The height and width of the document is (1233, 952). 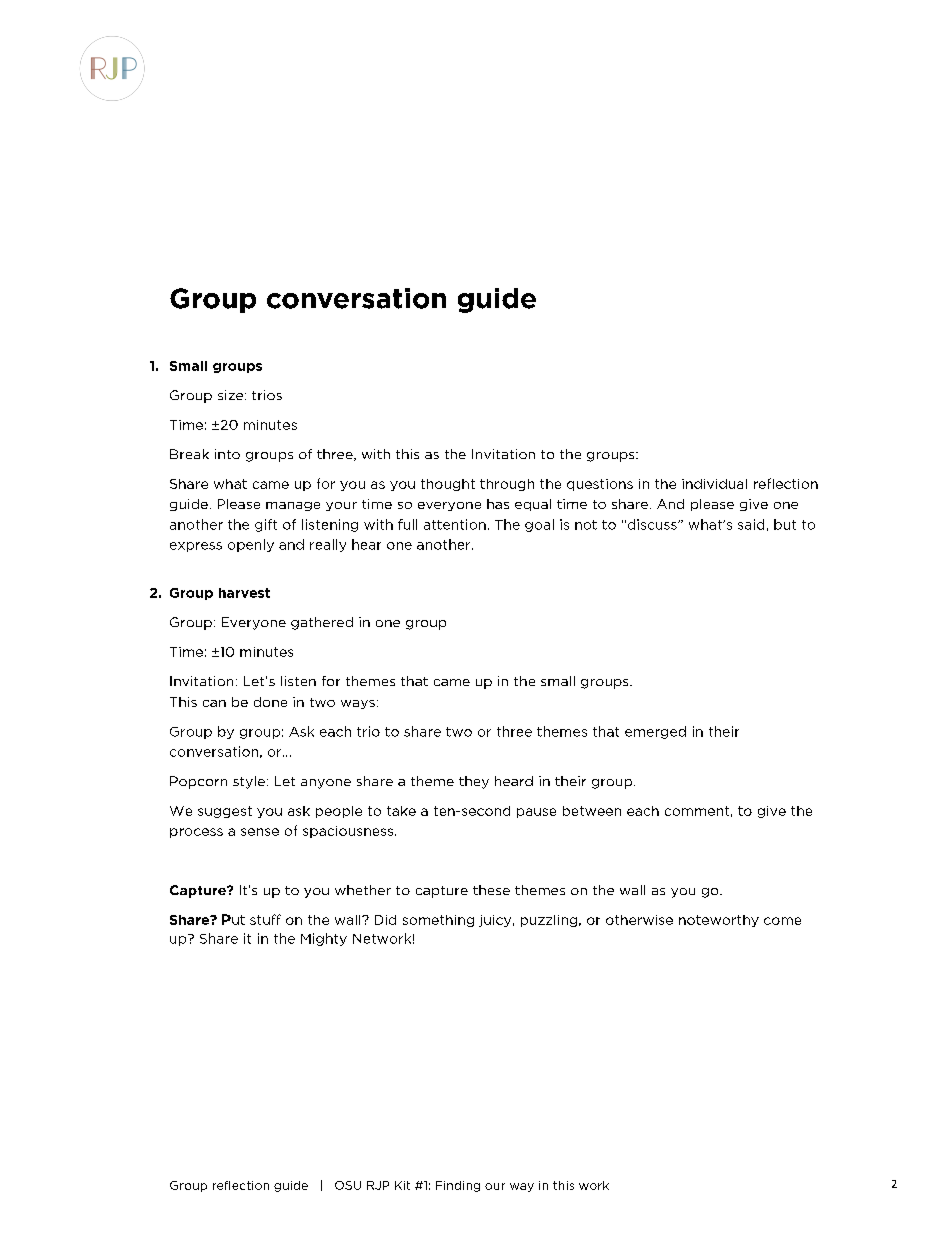 What do you see at coordinates (714, 484) in the document?
I see `individual` at bounding box center [714, 484].
